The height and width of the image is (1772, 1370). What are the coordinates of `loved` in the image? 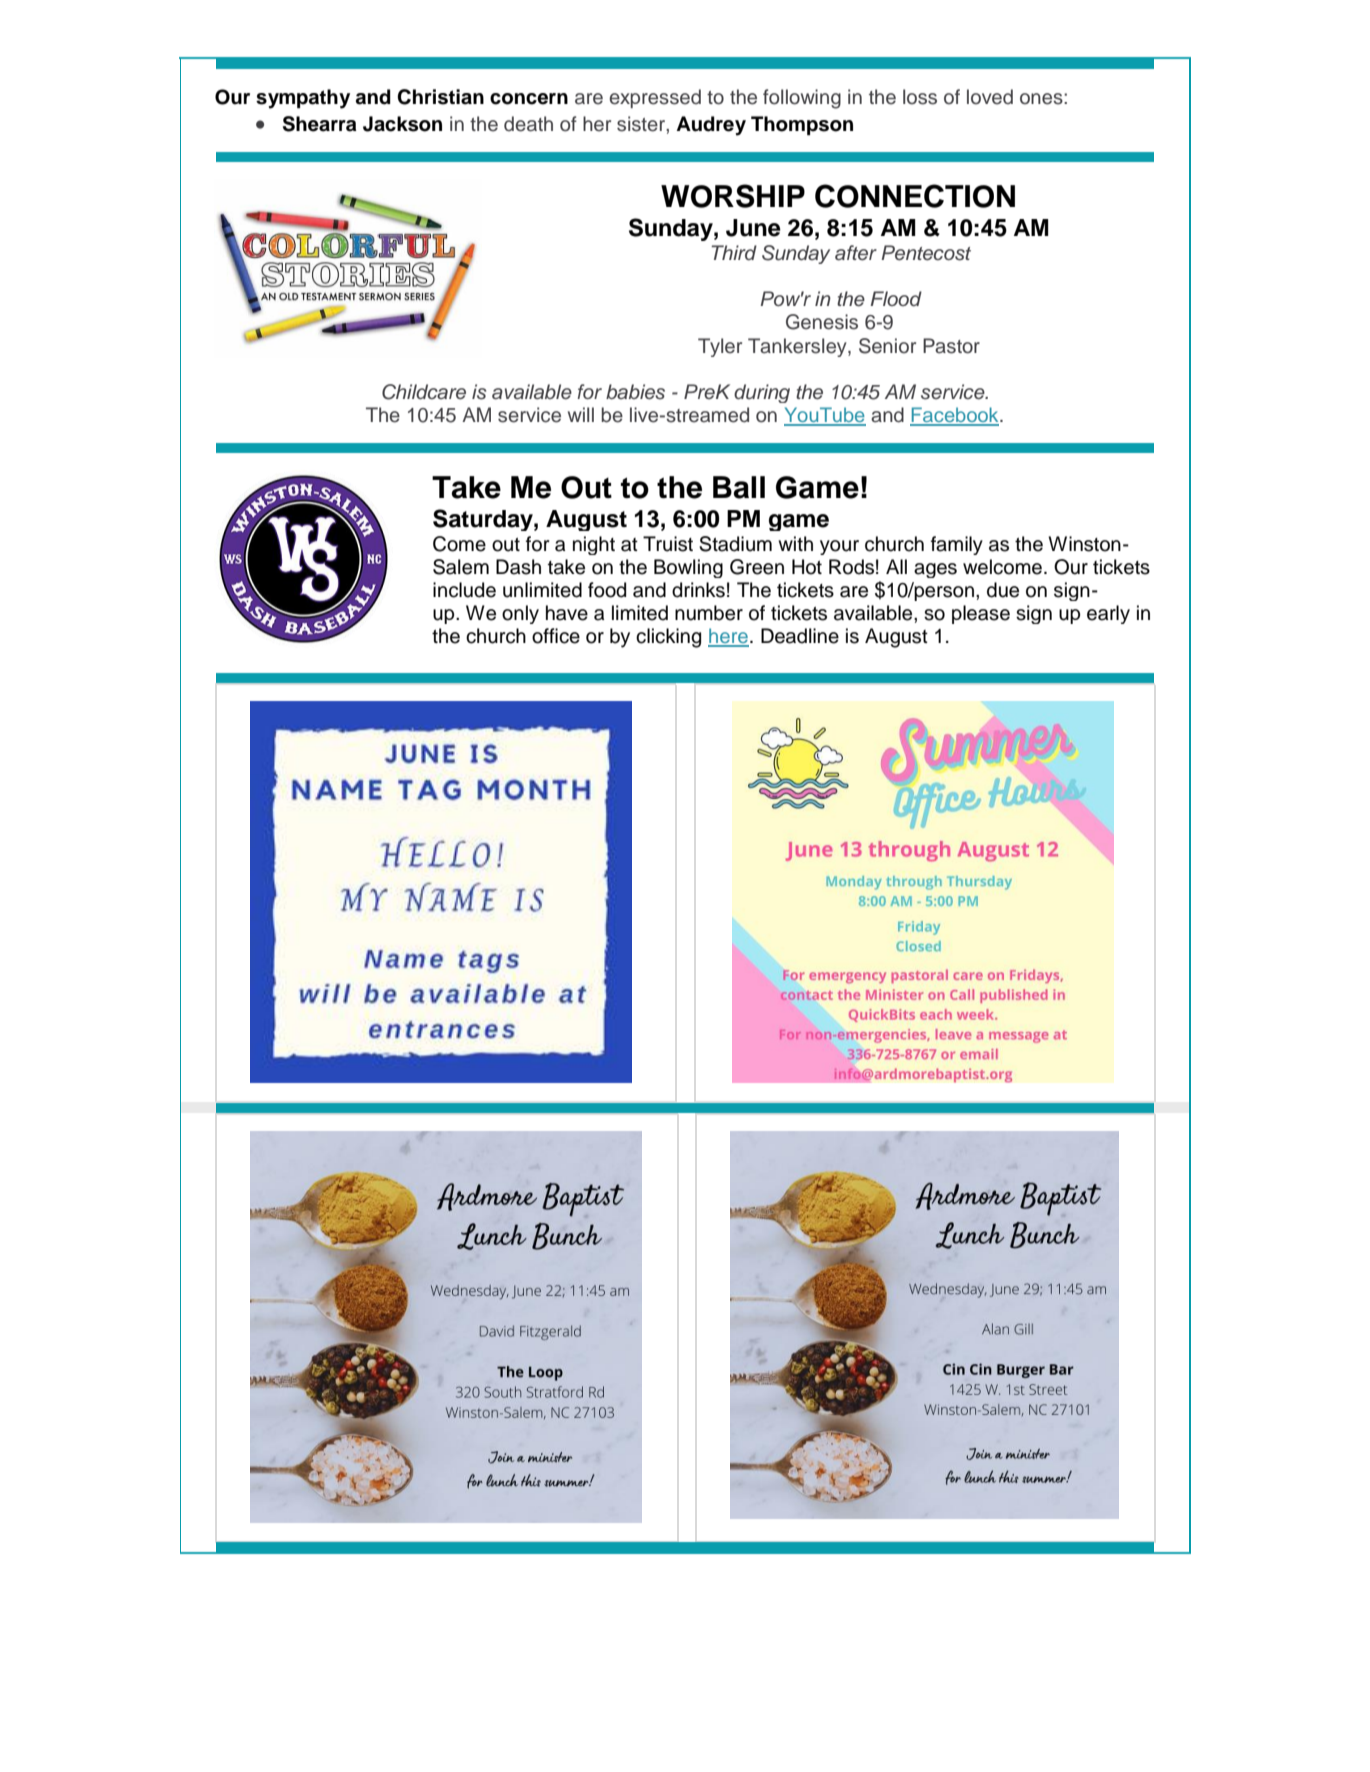 It's located at (990, 97).
